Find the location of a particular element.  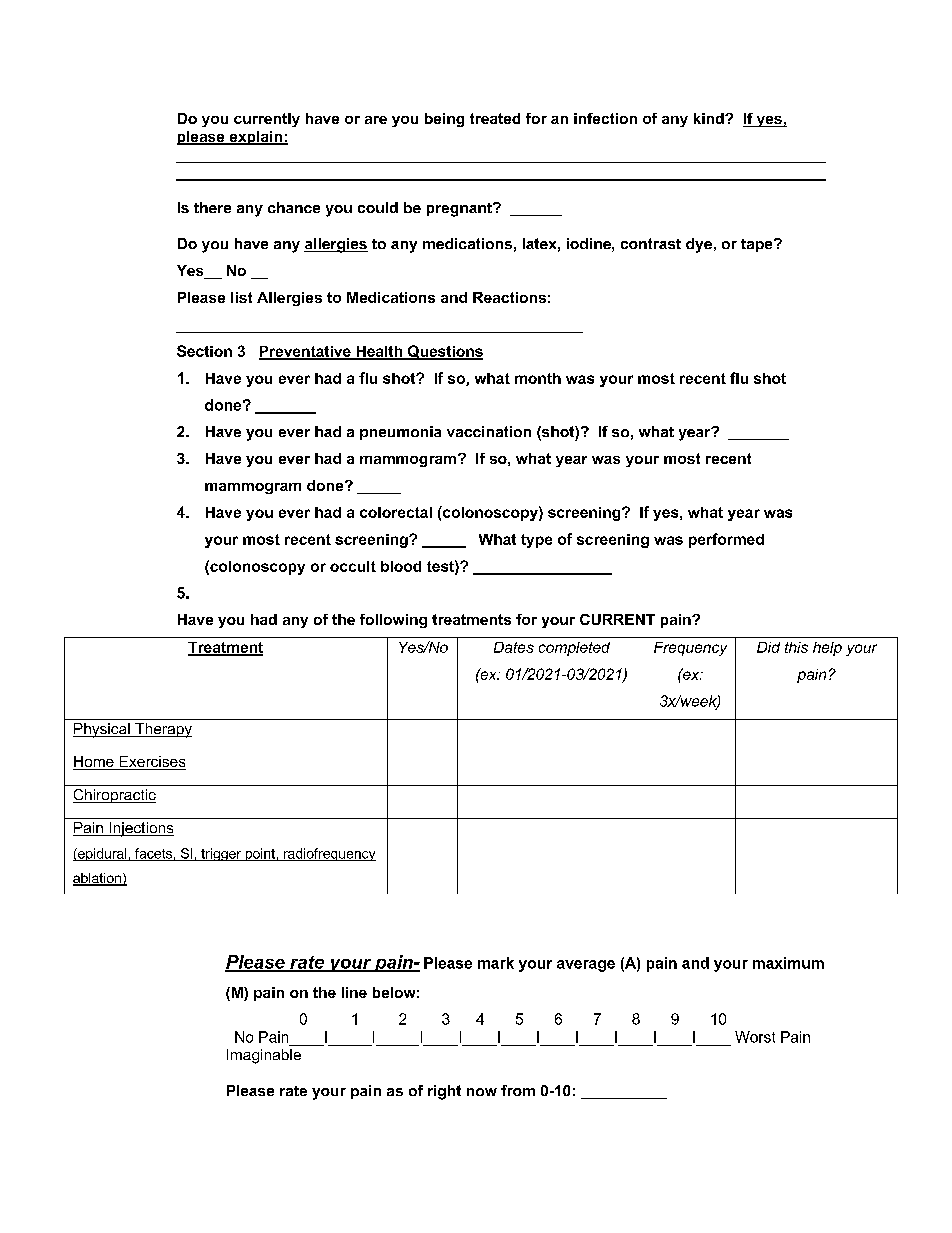

Worst is located at coordinates (755, 1037).
